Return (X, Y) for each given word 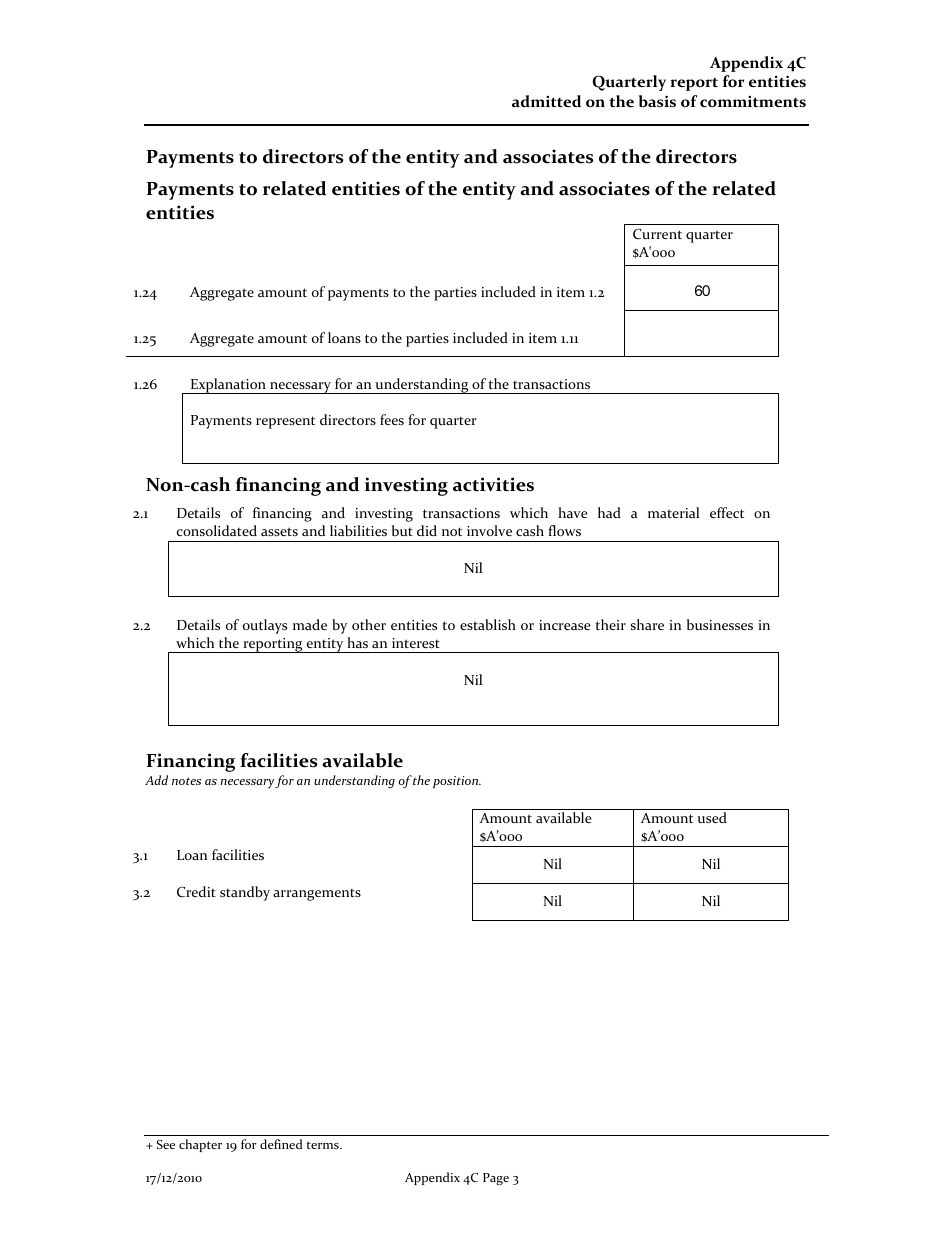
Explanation (228, 386)
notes (186, 781)
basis (657, 101)
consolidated (217, 530)
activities (493, 484)
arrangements (317, 895)
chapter (200, 1145)
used (712, 817)
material (673, 512)
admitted (546, 101)
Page (496, 1179)
